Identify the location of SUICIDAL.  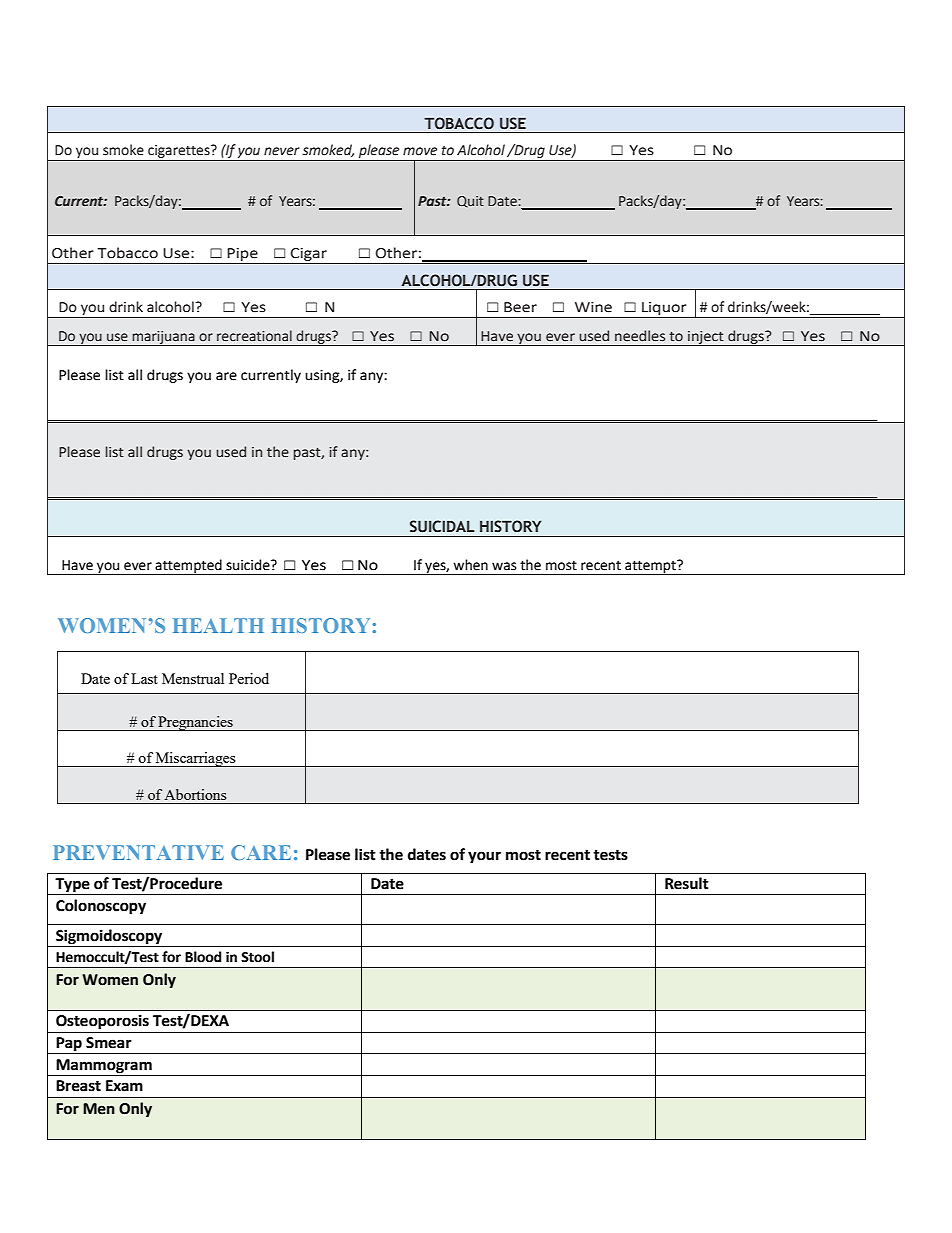
(442, 526).
